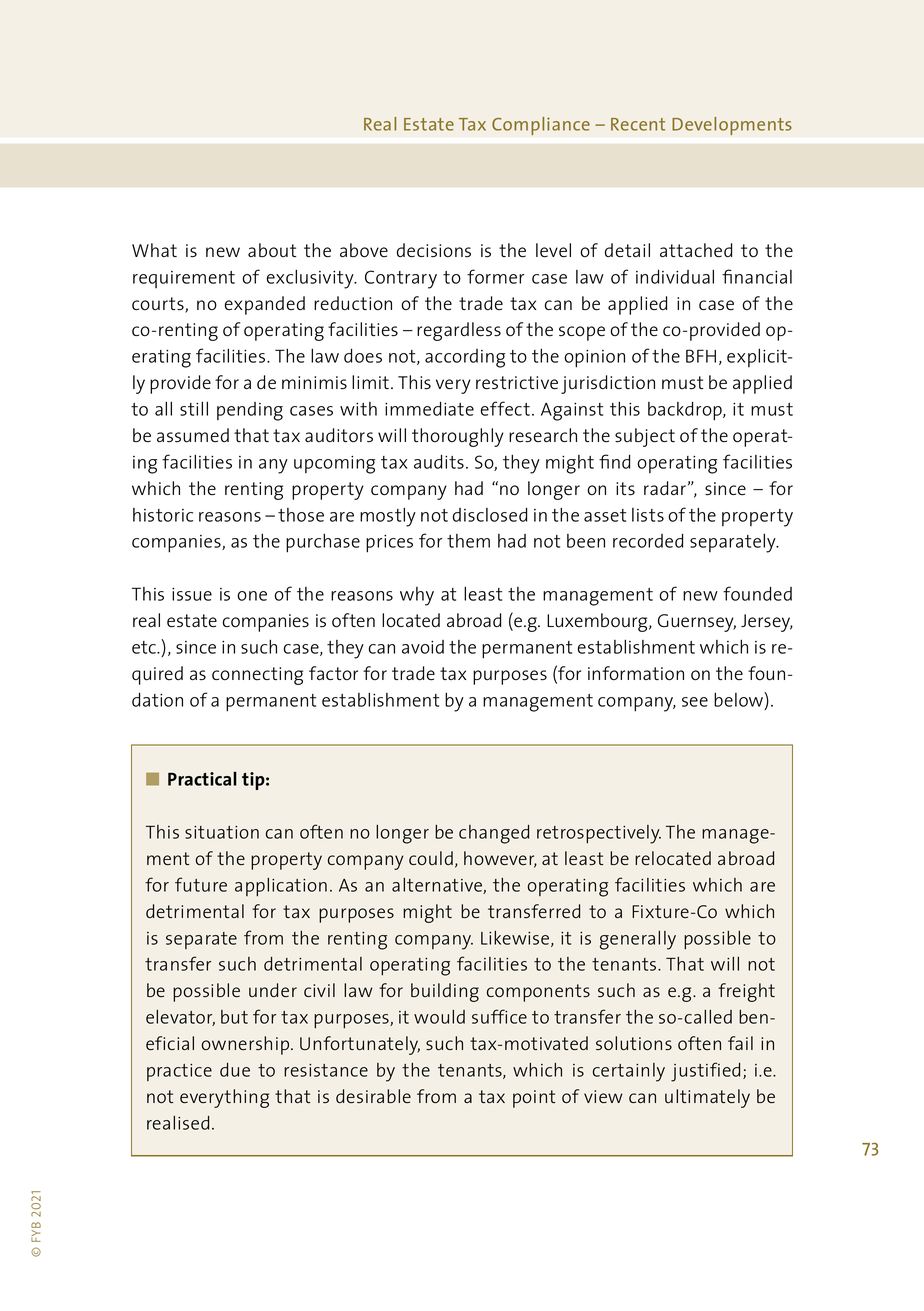 This screenshot has width=924, height=1311. What do you see at coordinates (235, 1070) in the screenshot?
I see `due` at bounding box center [235, 1070].
